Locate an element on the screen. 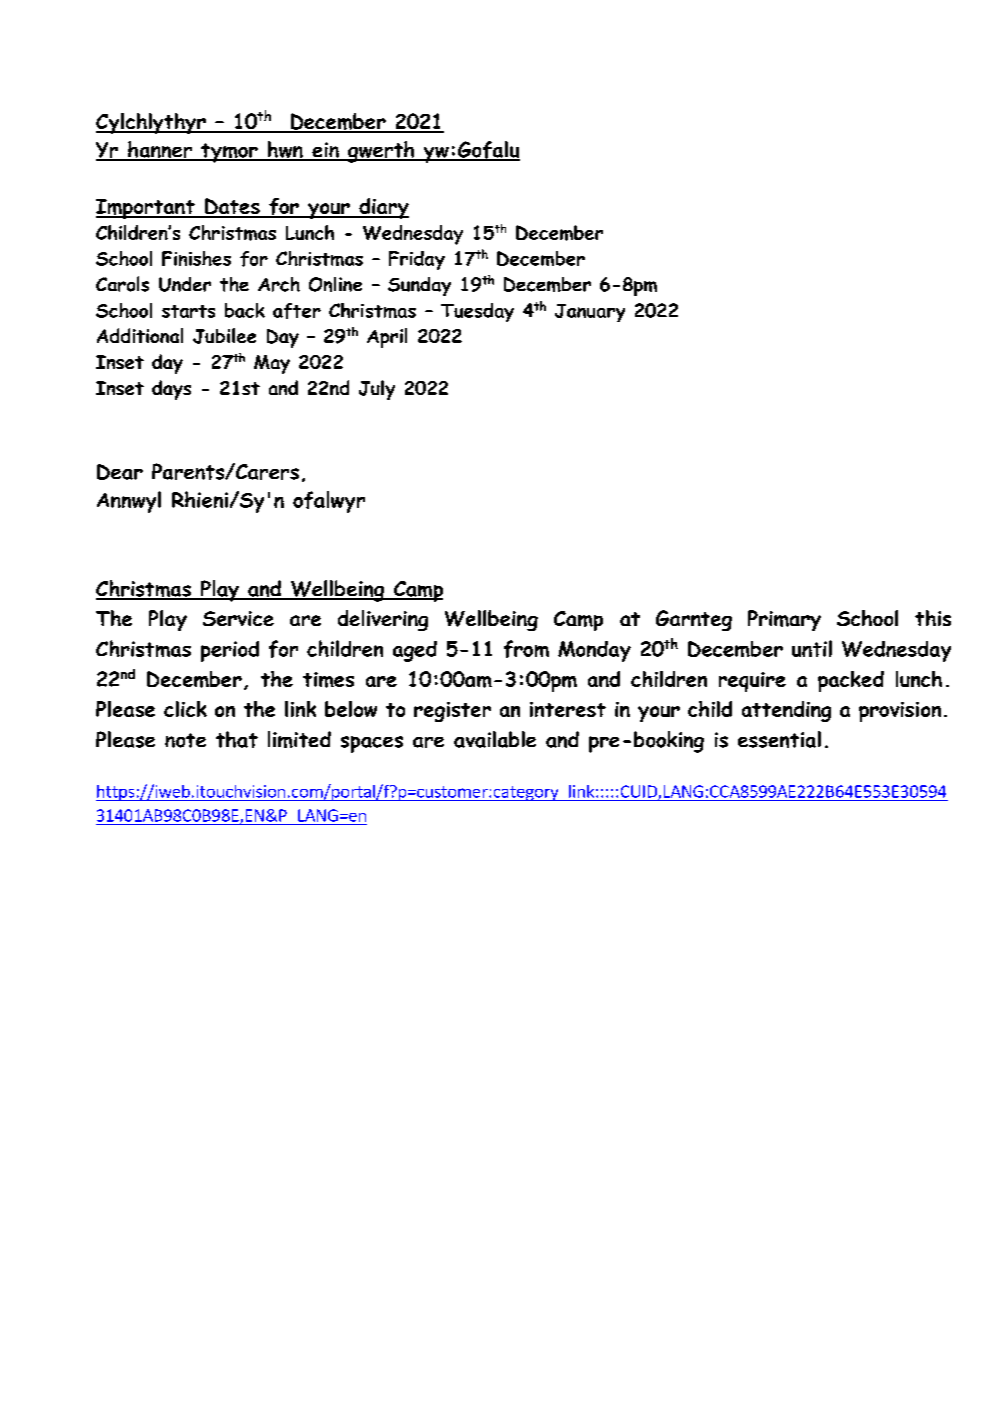  essential is located at coordinates (779, 739).
